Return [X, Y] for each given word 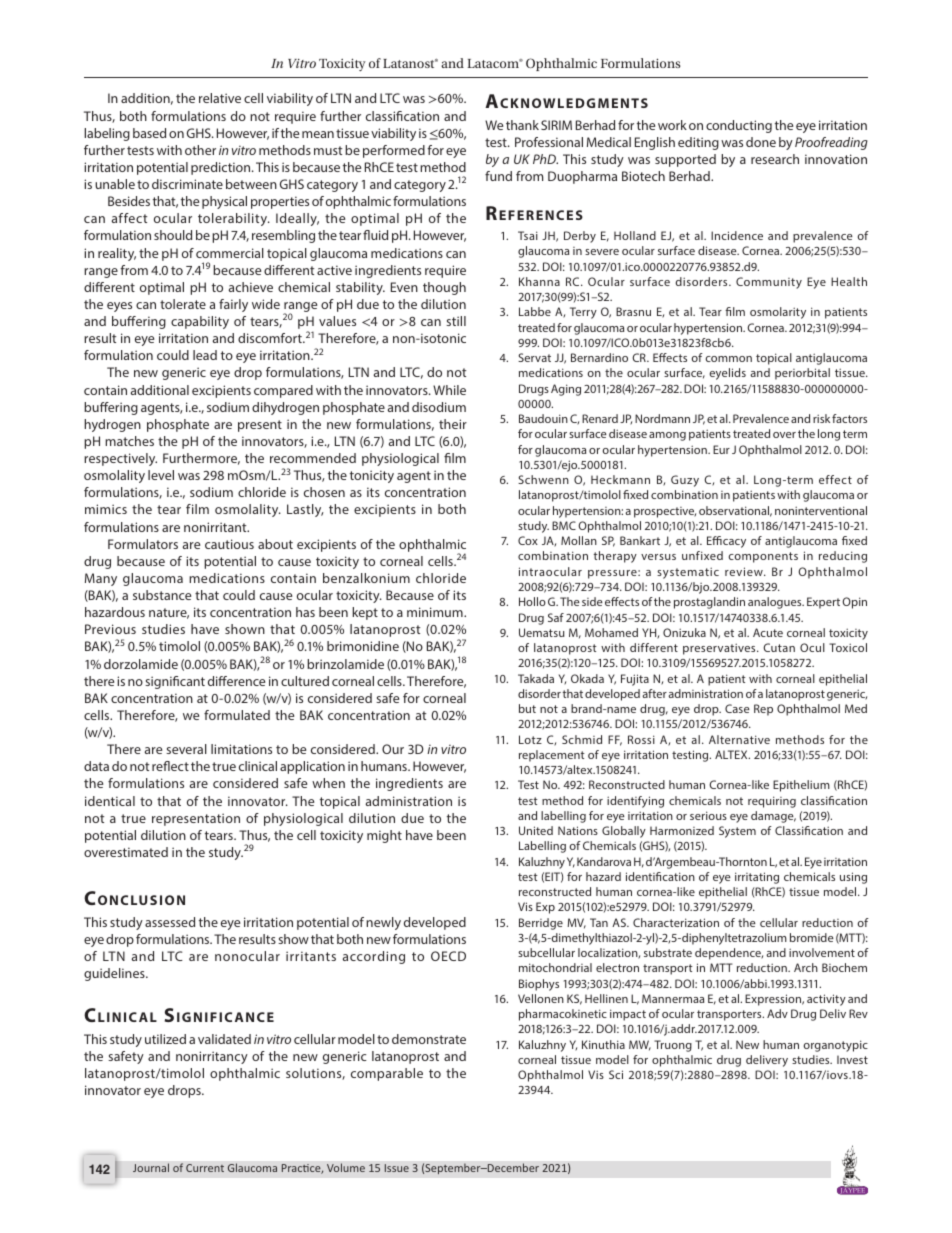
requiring [772, 802]
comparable [387, 1074]
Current [205, 1168]
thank [522, 125]
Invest [852, 1059]
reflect [170, 766]
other [200, 150]
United [536, 830]
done [761, 142]
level [161, 475]
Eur [721, 449]
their [453, 424]
